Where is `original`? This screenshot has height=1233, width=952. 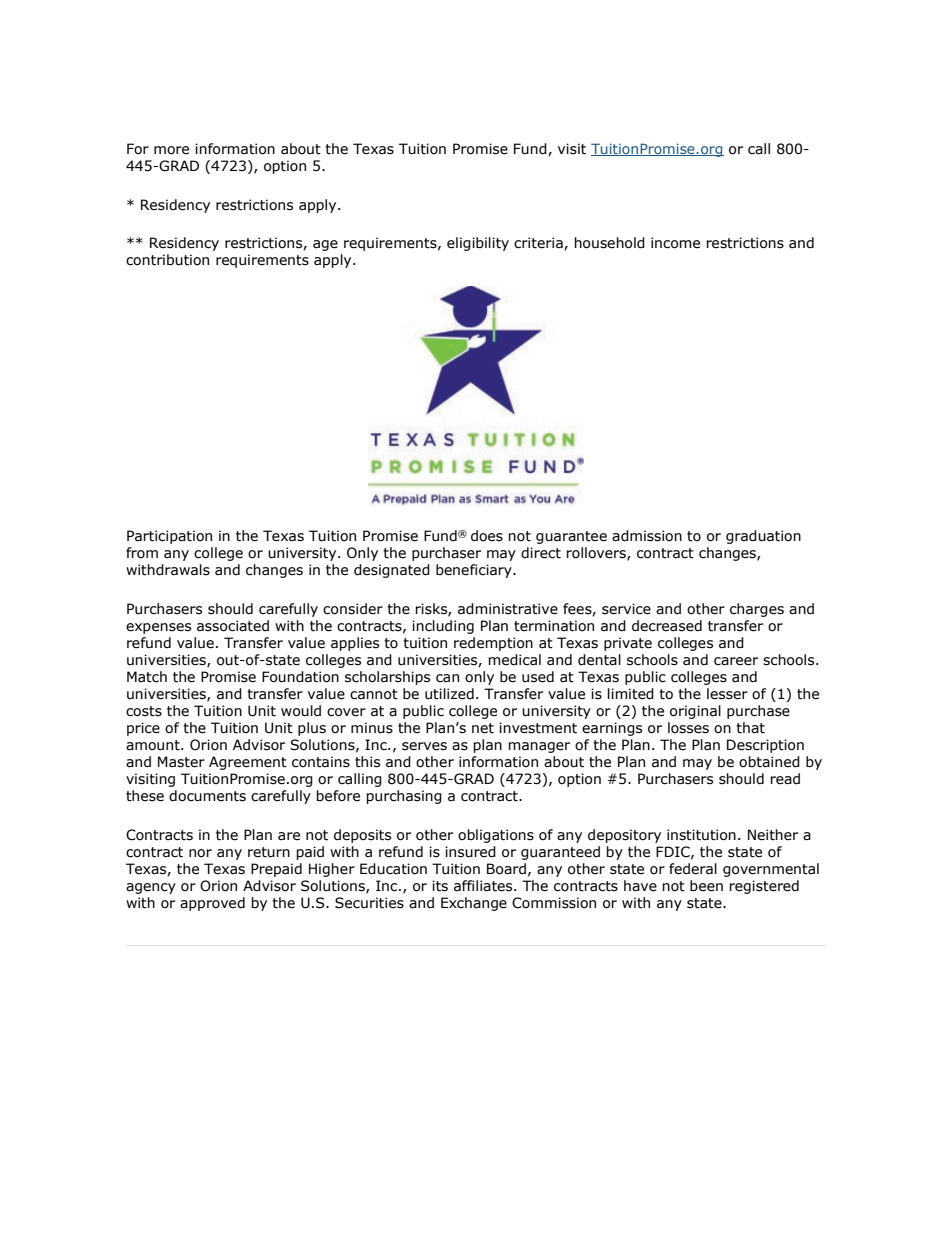 original is located at coordinates (695, 712).
